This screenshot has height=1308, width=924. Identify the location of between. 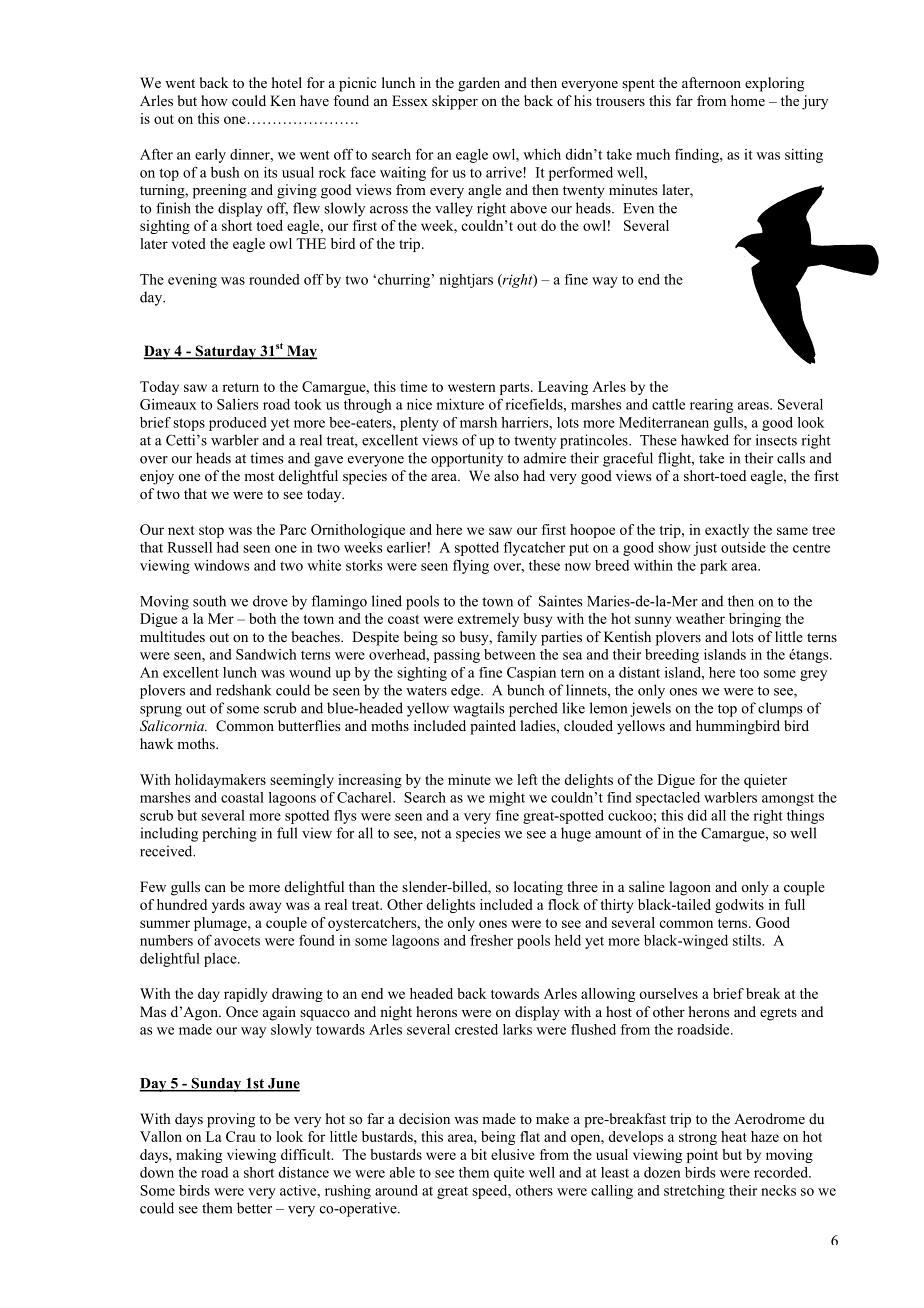
(510, 654).
